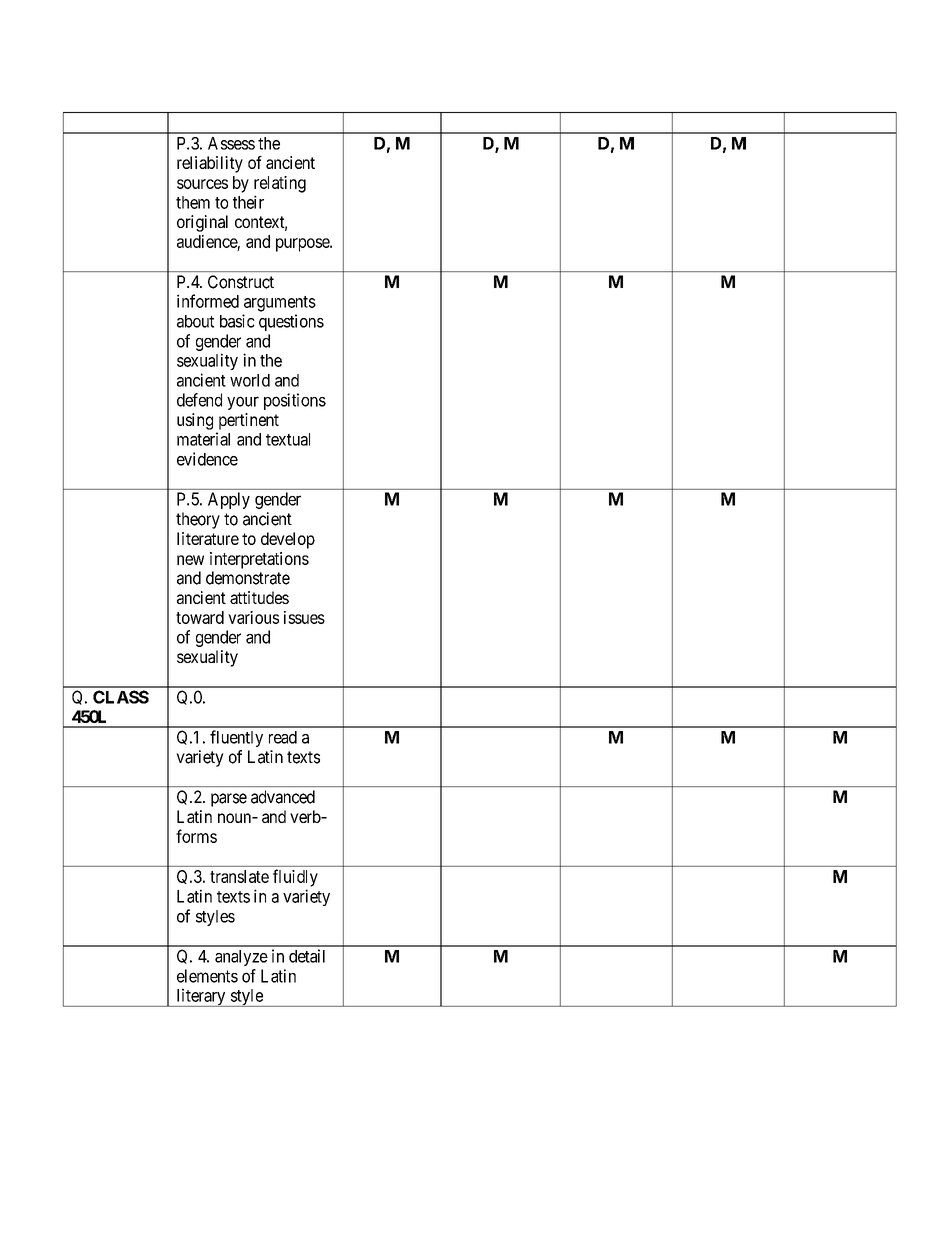 The width and height of the screenshot is (952, 1233). I want to click on elements, so click(207, 976).
